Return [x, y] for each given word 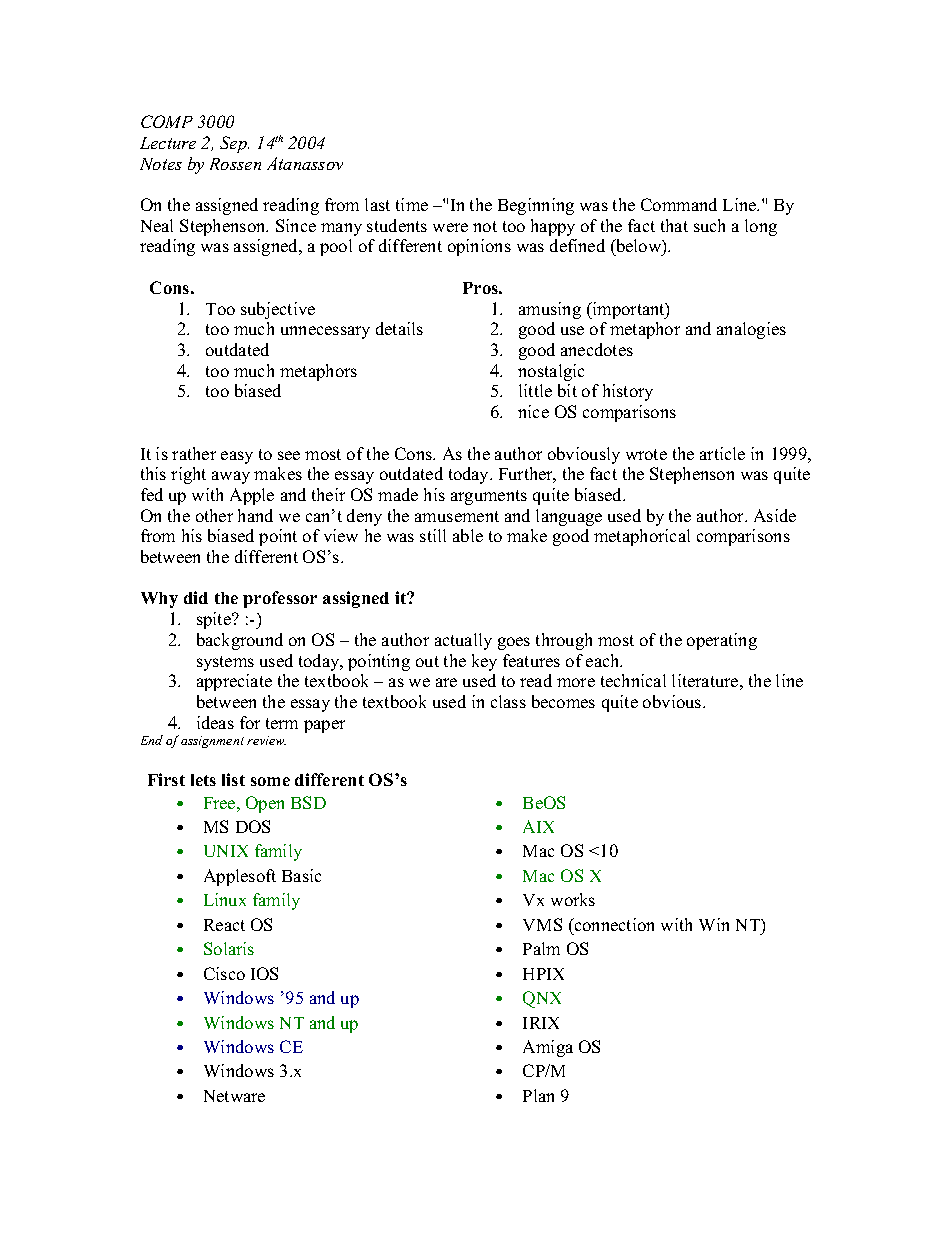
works [573, 899]
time [412, 204]
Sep [234, 144]
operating [722, 641]
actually [463, 641]
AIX [538, 826]
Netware [234, 1096]
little [535, 390]
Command [679, 204]
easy [237, 457]
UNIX [226, 851]
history [628, 392]
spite [215, 620]
